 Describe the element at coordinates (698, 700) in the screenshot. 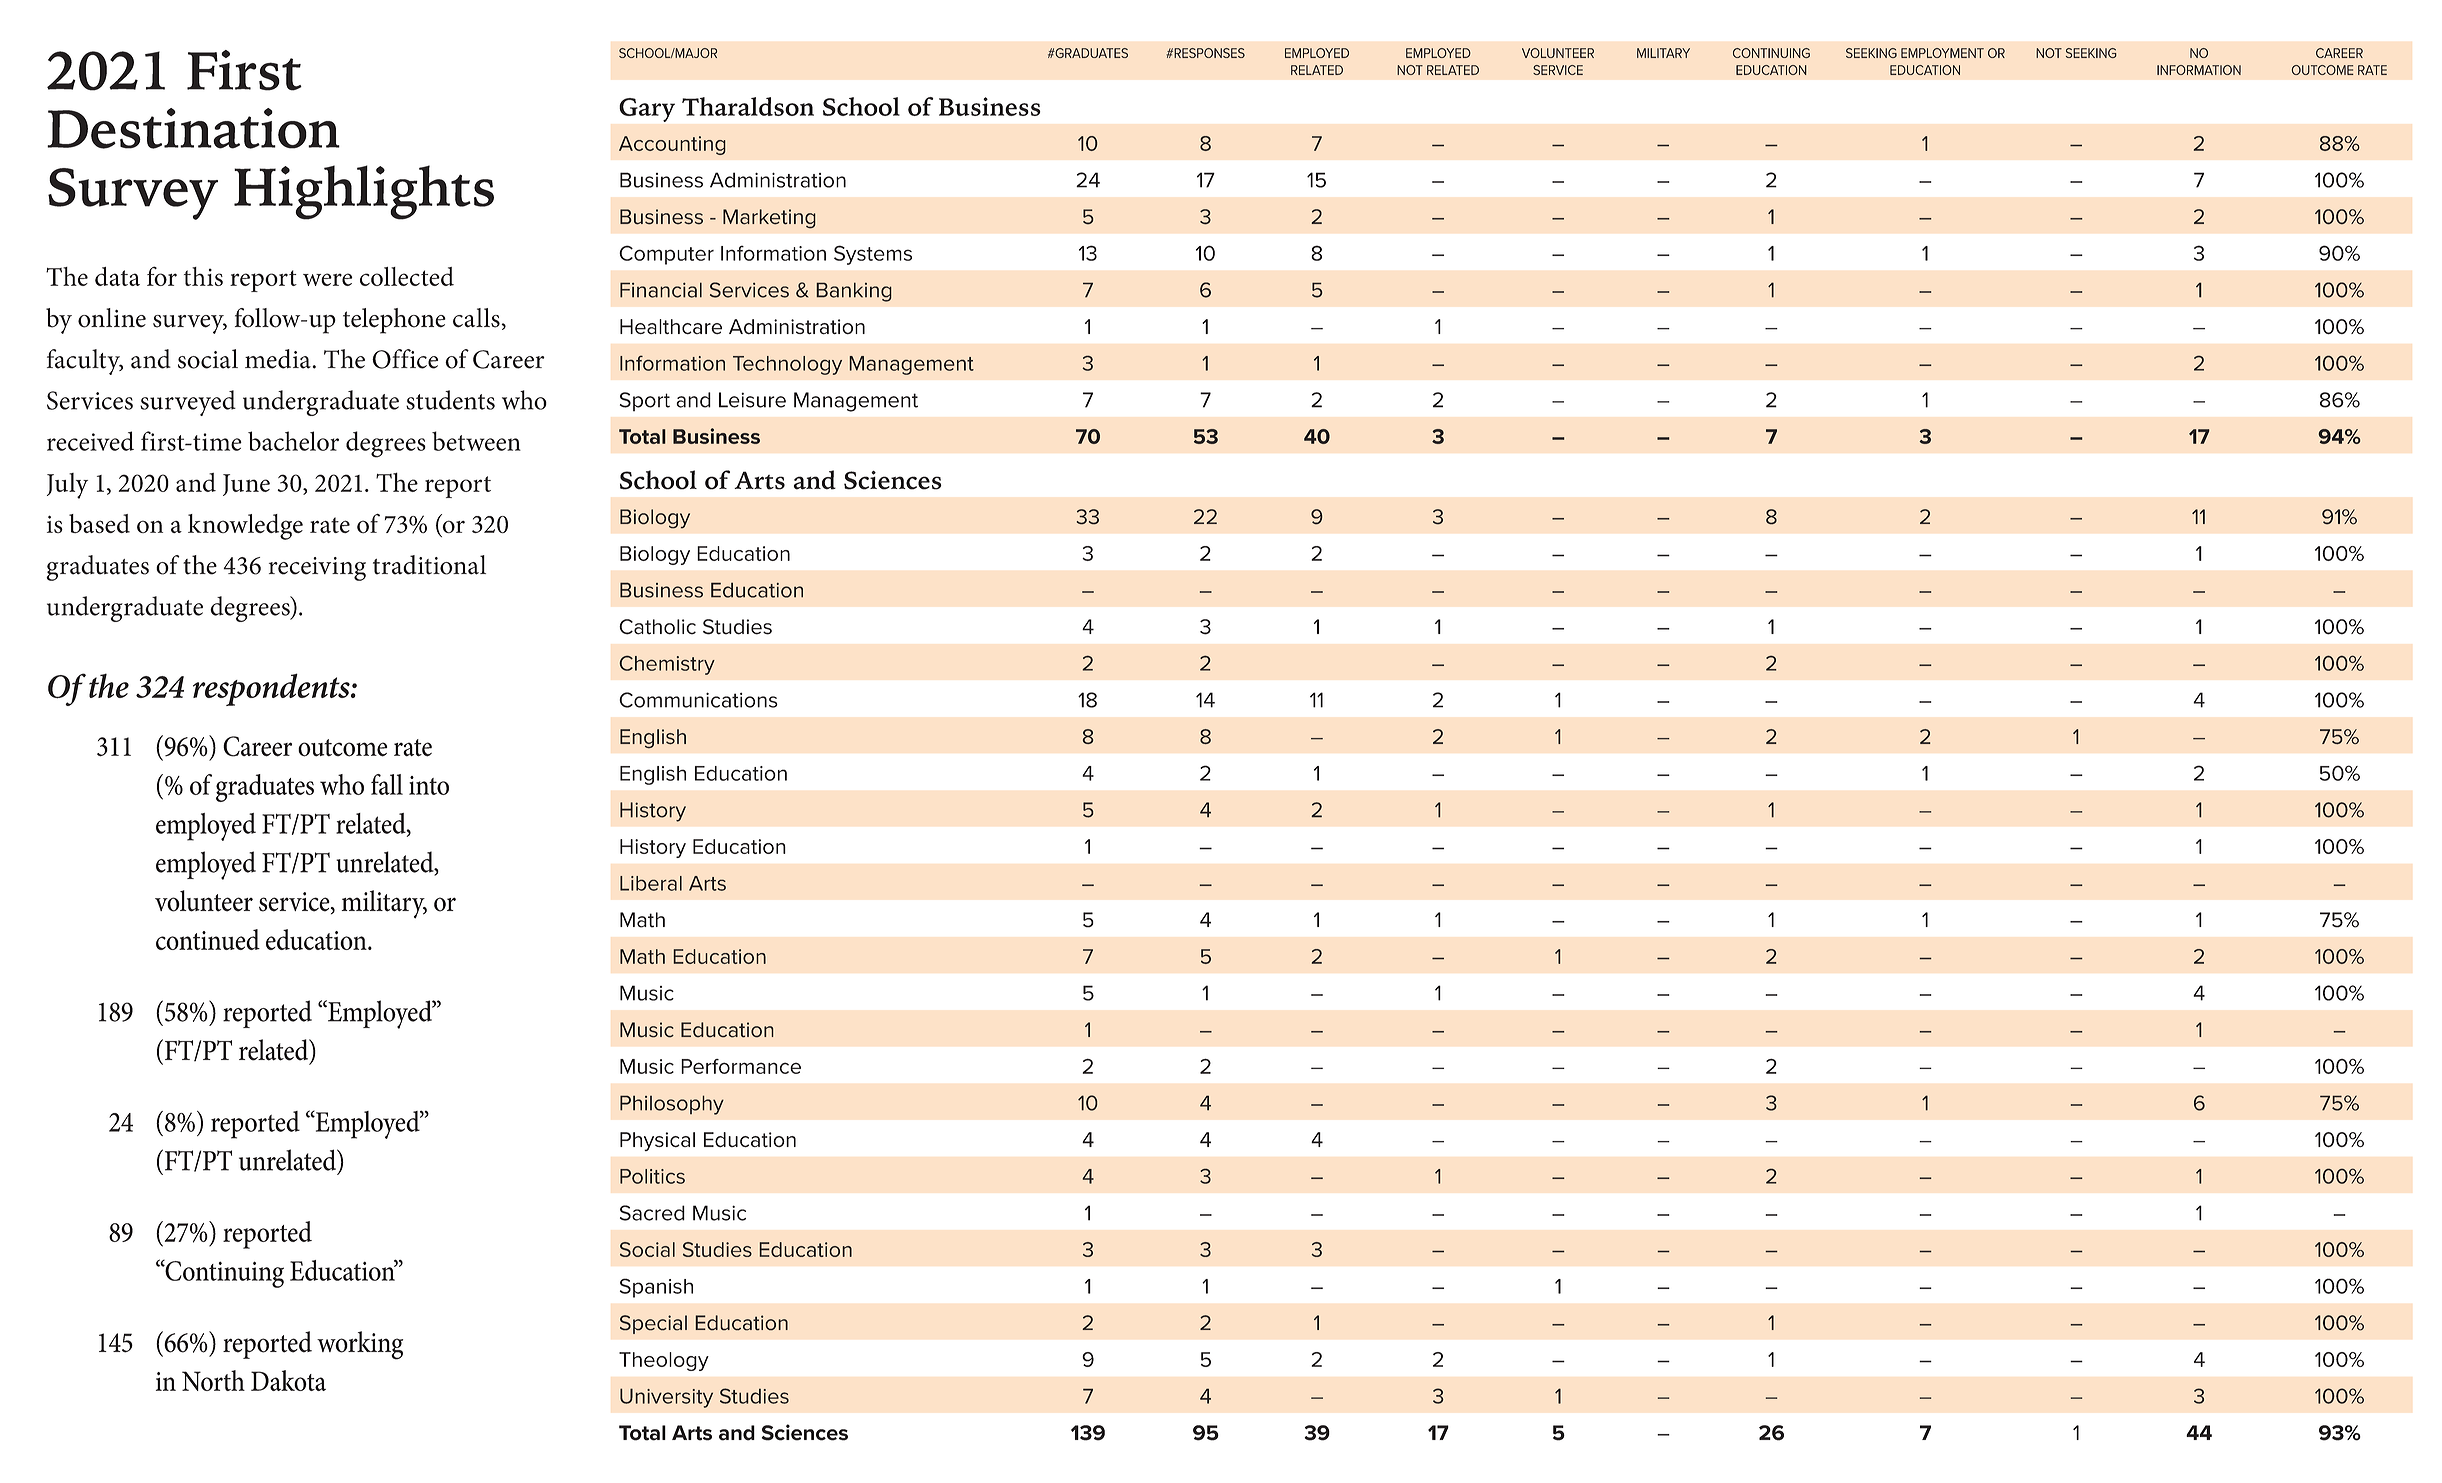

I see `Communications` at that location.
